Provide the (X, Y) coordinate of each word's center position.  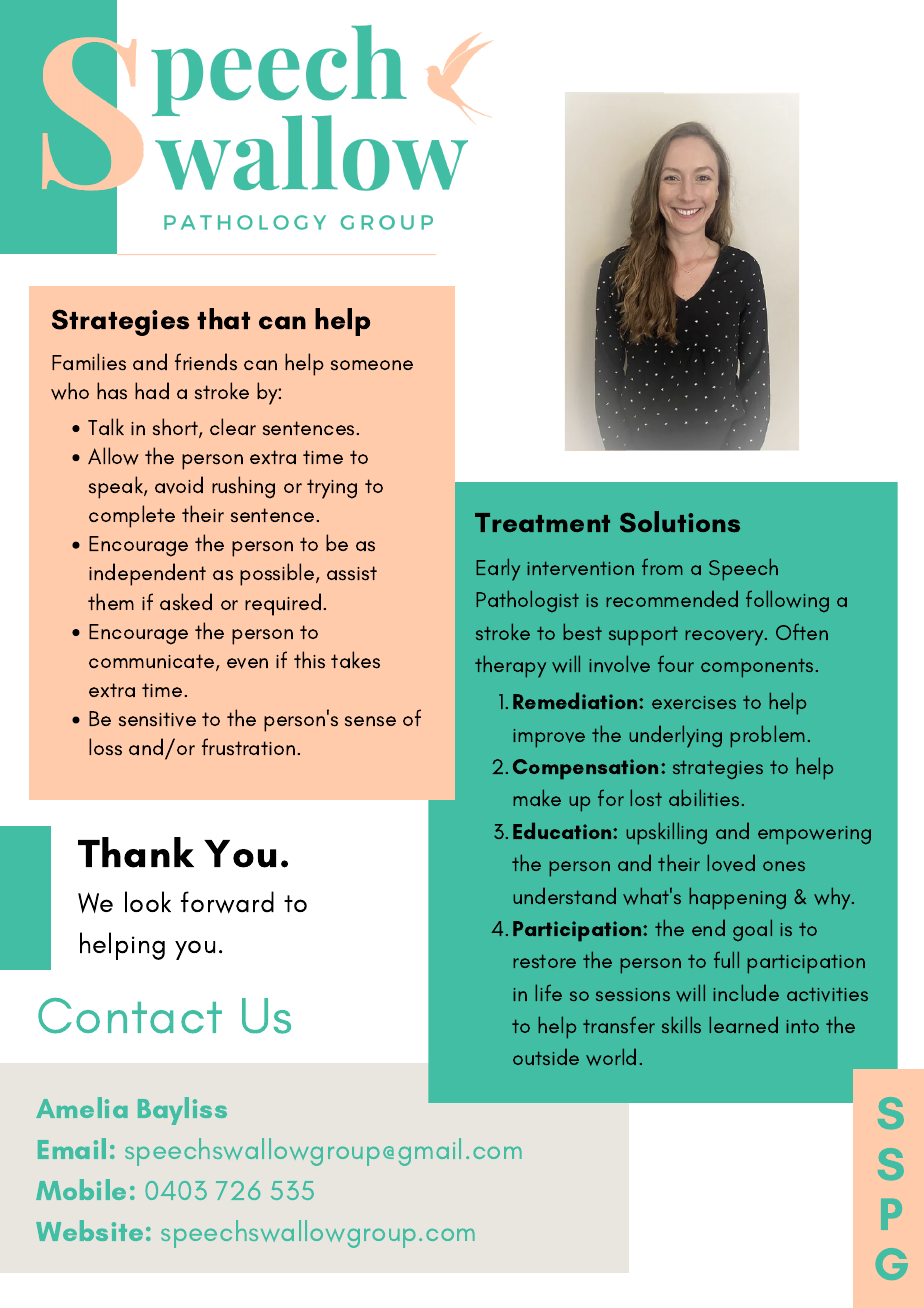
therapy (510, 666)
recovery (725, 638)
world (611, 1057)
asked (186, 602)
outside (546, 1056)
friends (206, 362)
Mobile (81, 1189)
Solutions (680, 522)
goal (752, 930)
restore (544, 961)
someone (372, 365)
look (148, 901)
